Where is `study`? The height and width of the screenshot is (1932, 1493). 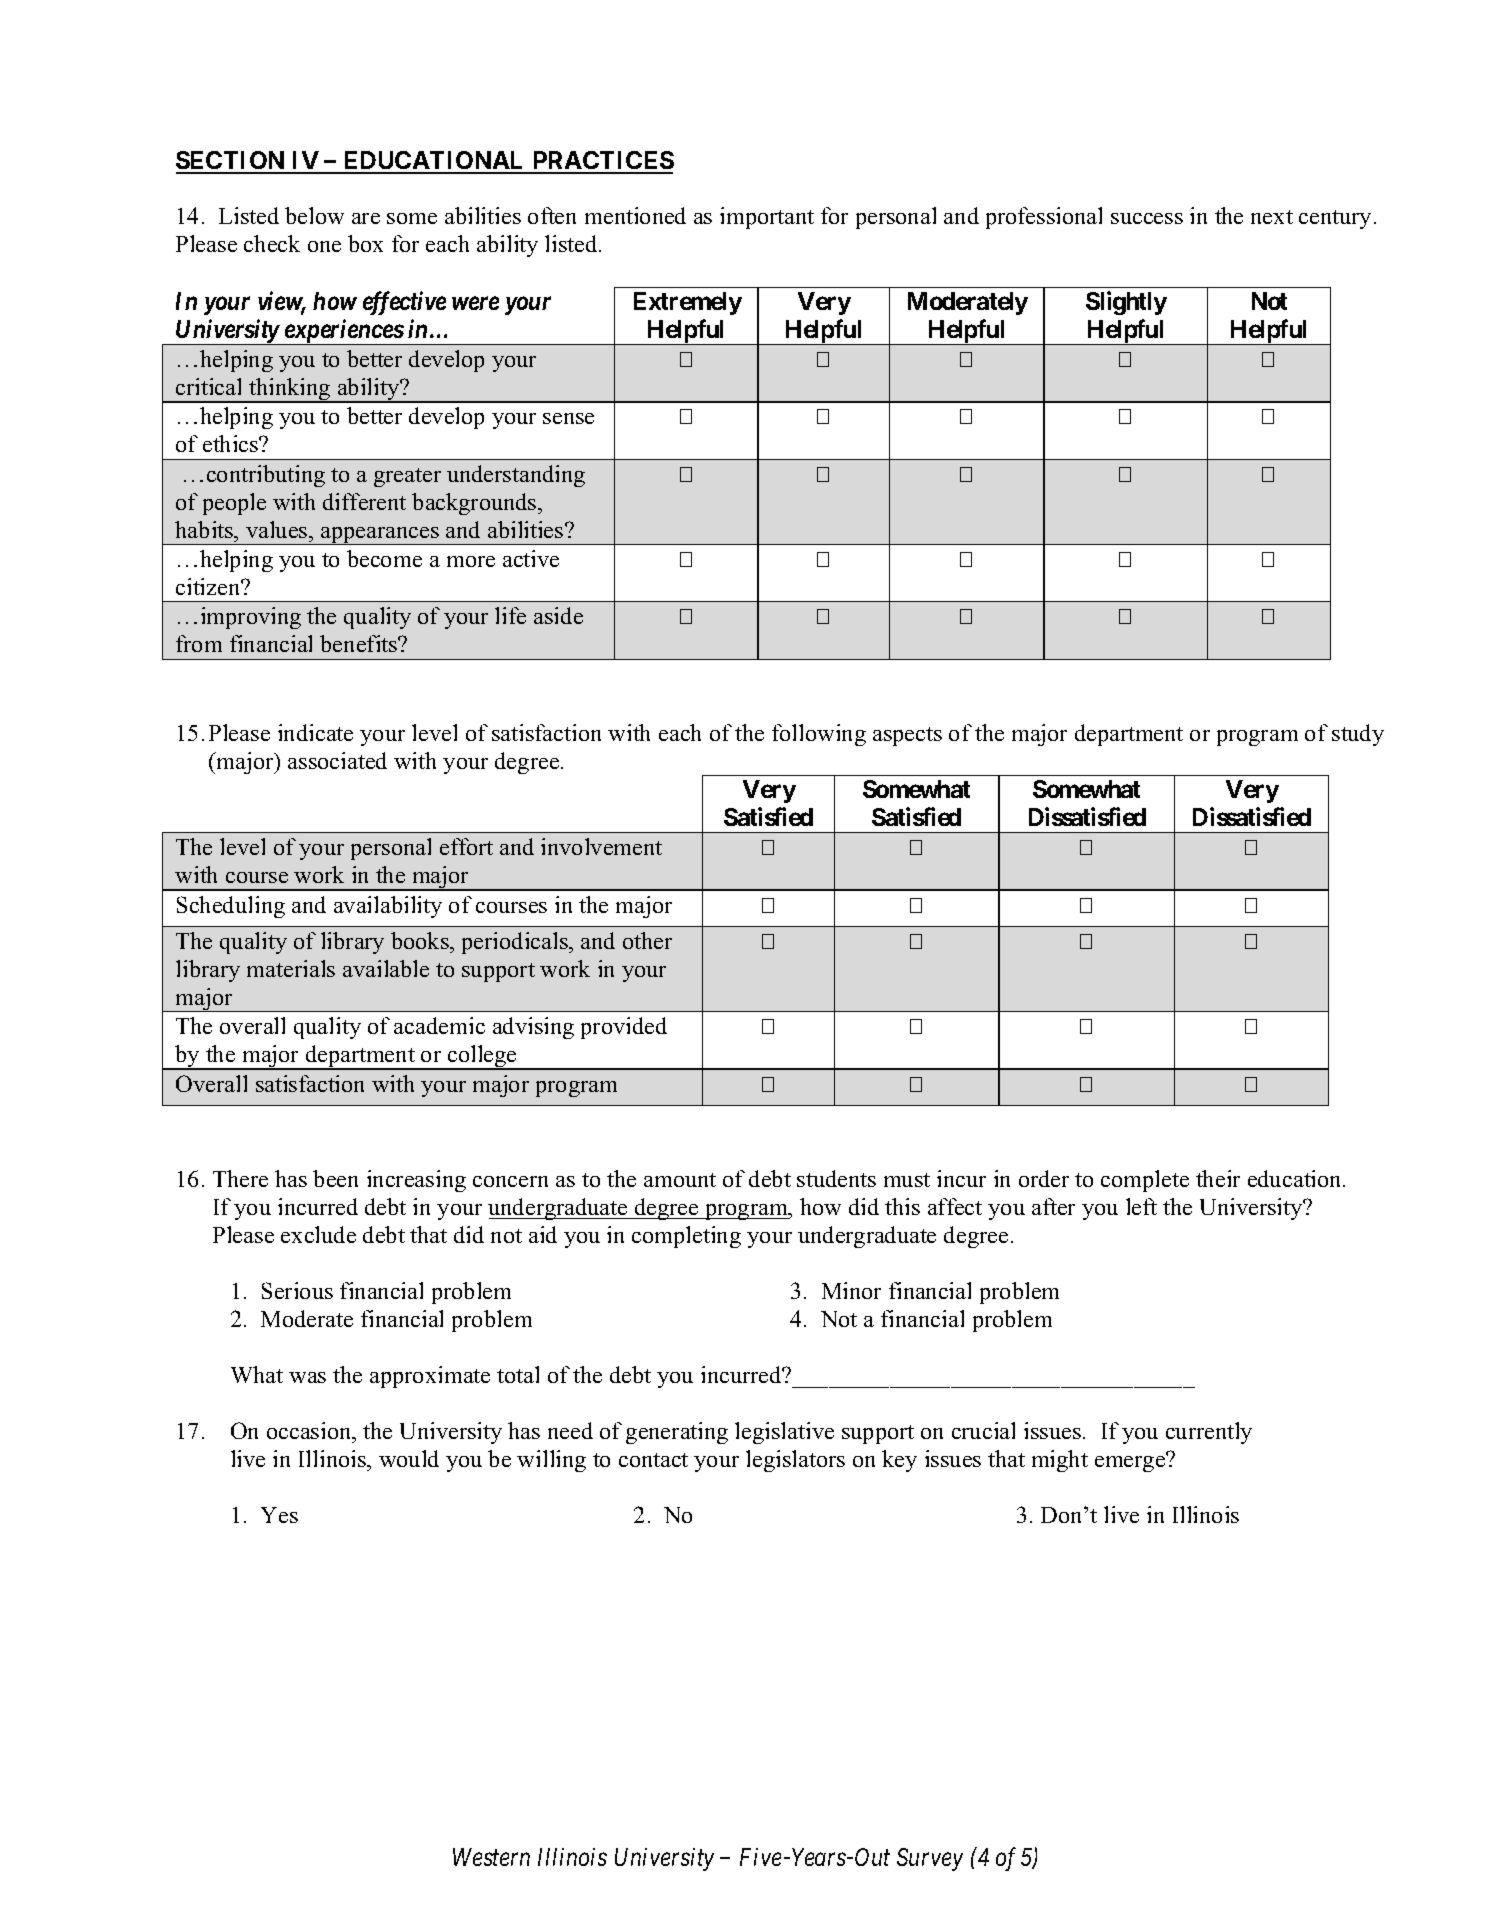
study is located at coordinates (1358, 735).
